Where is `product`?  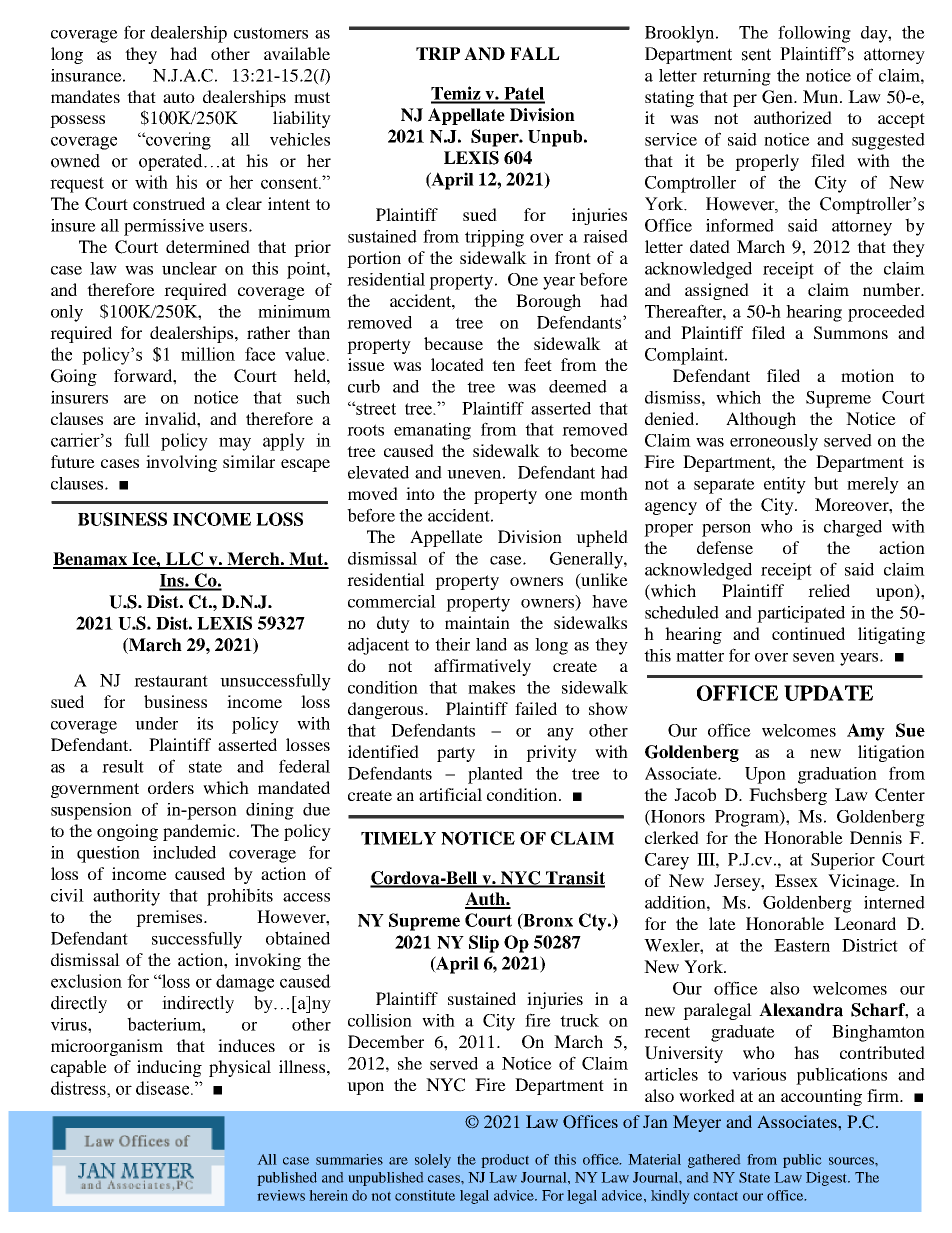
product is located at coordinates (505, 1161).
